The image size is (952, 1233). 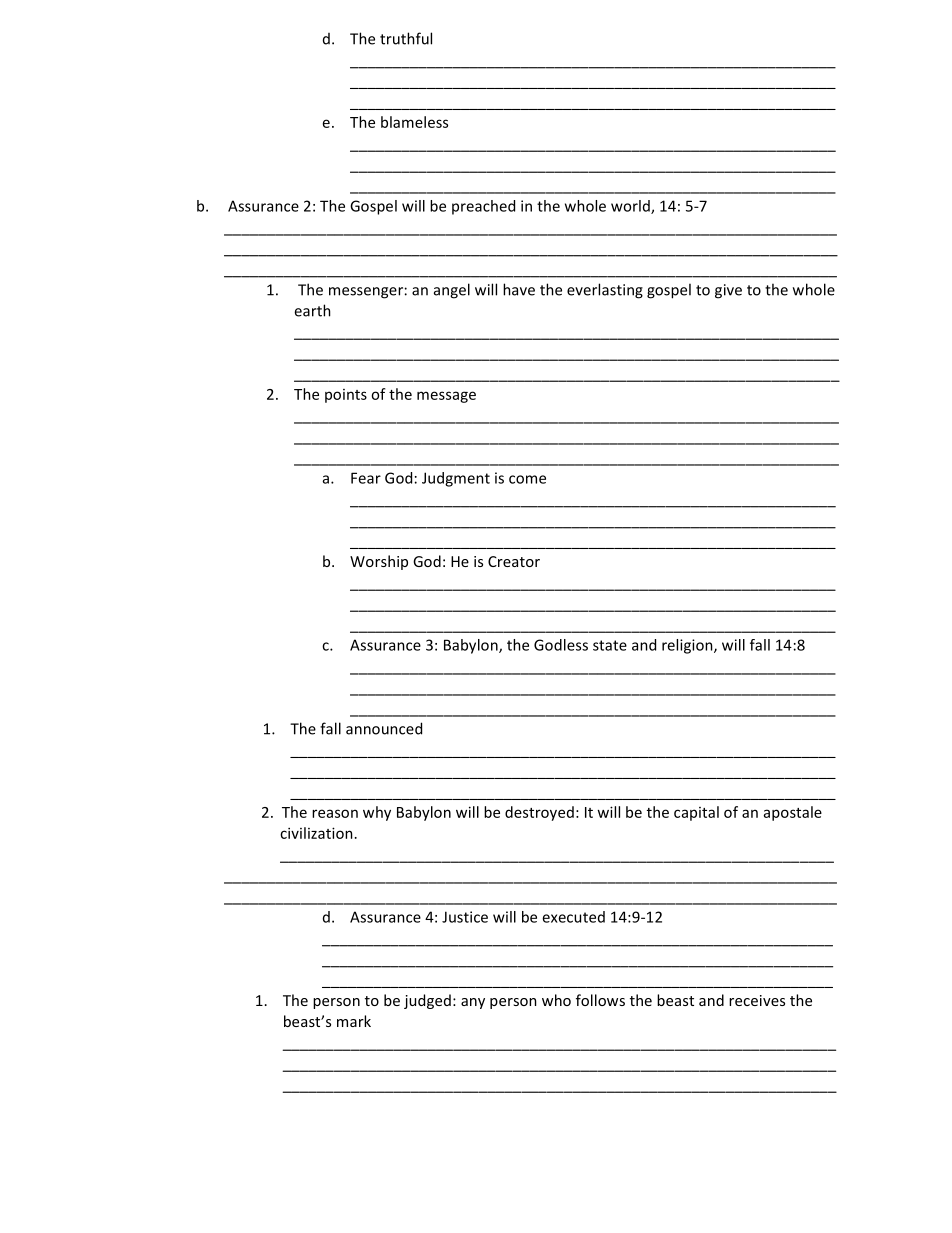 I want to click on Creator, so click(x=514, y=561).
